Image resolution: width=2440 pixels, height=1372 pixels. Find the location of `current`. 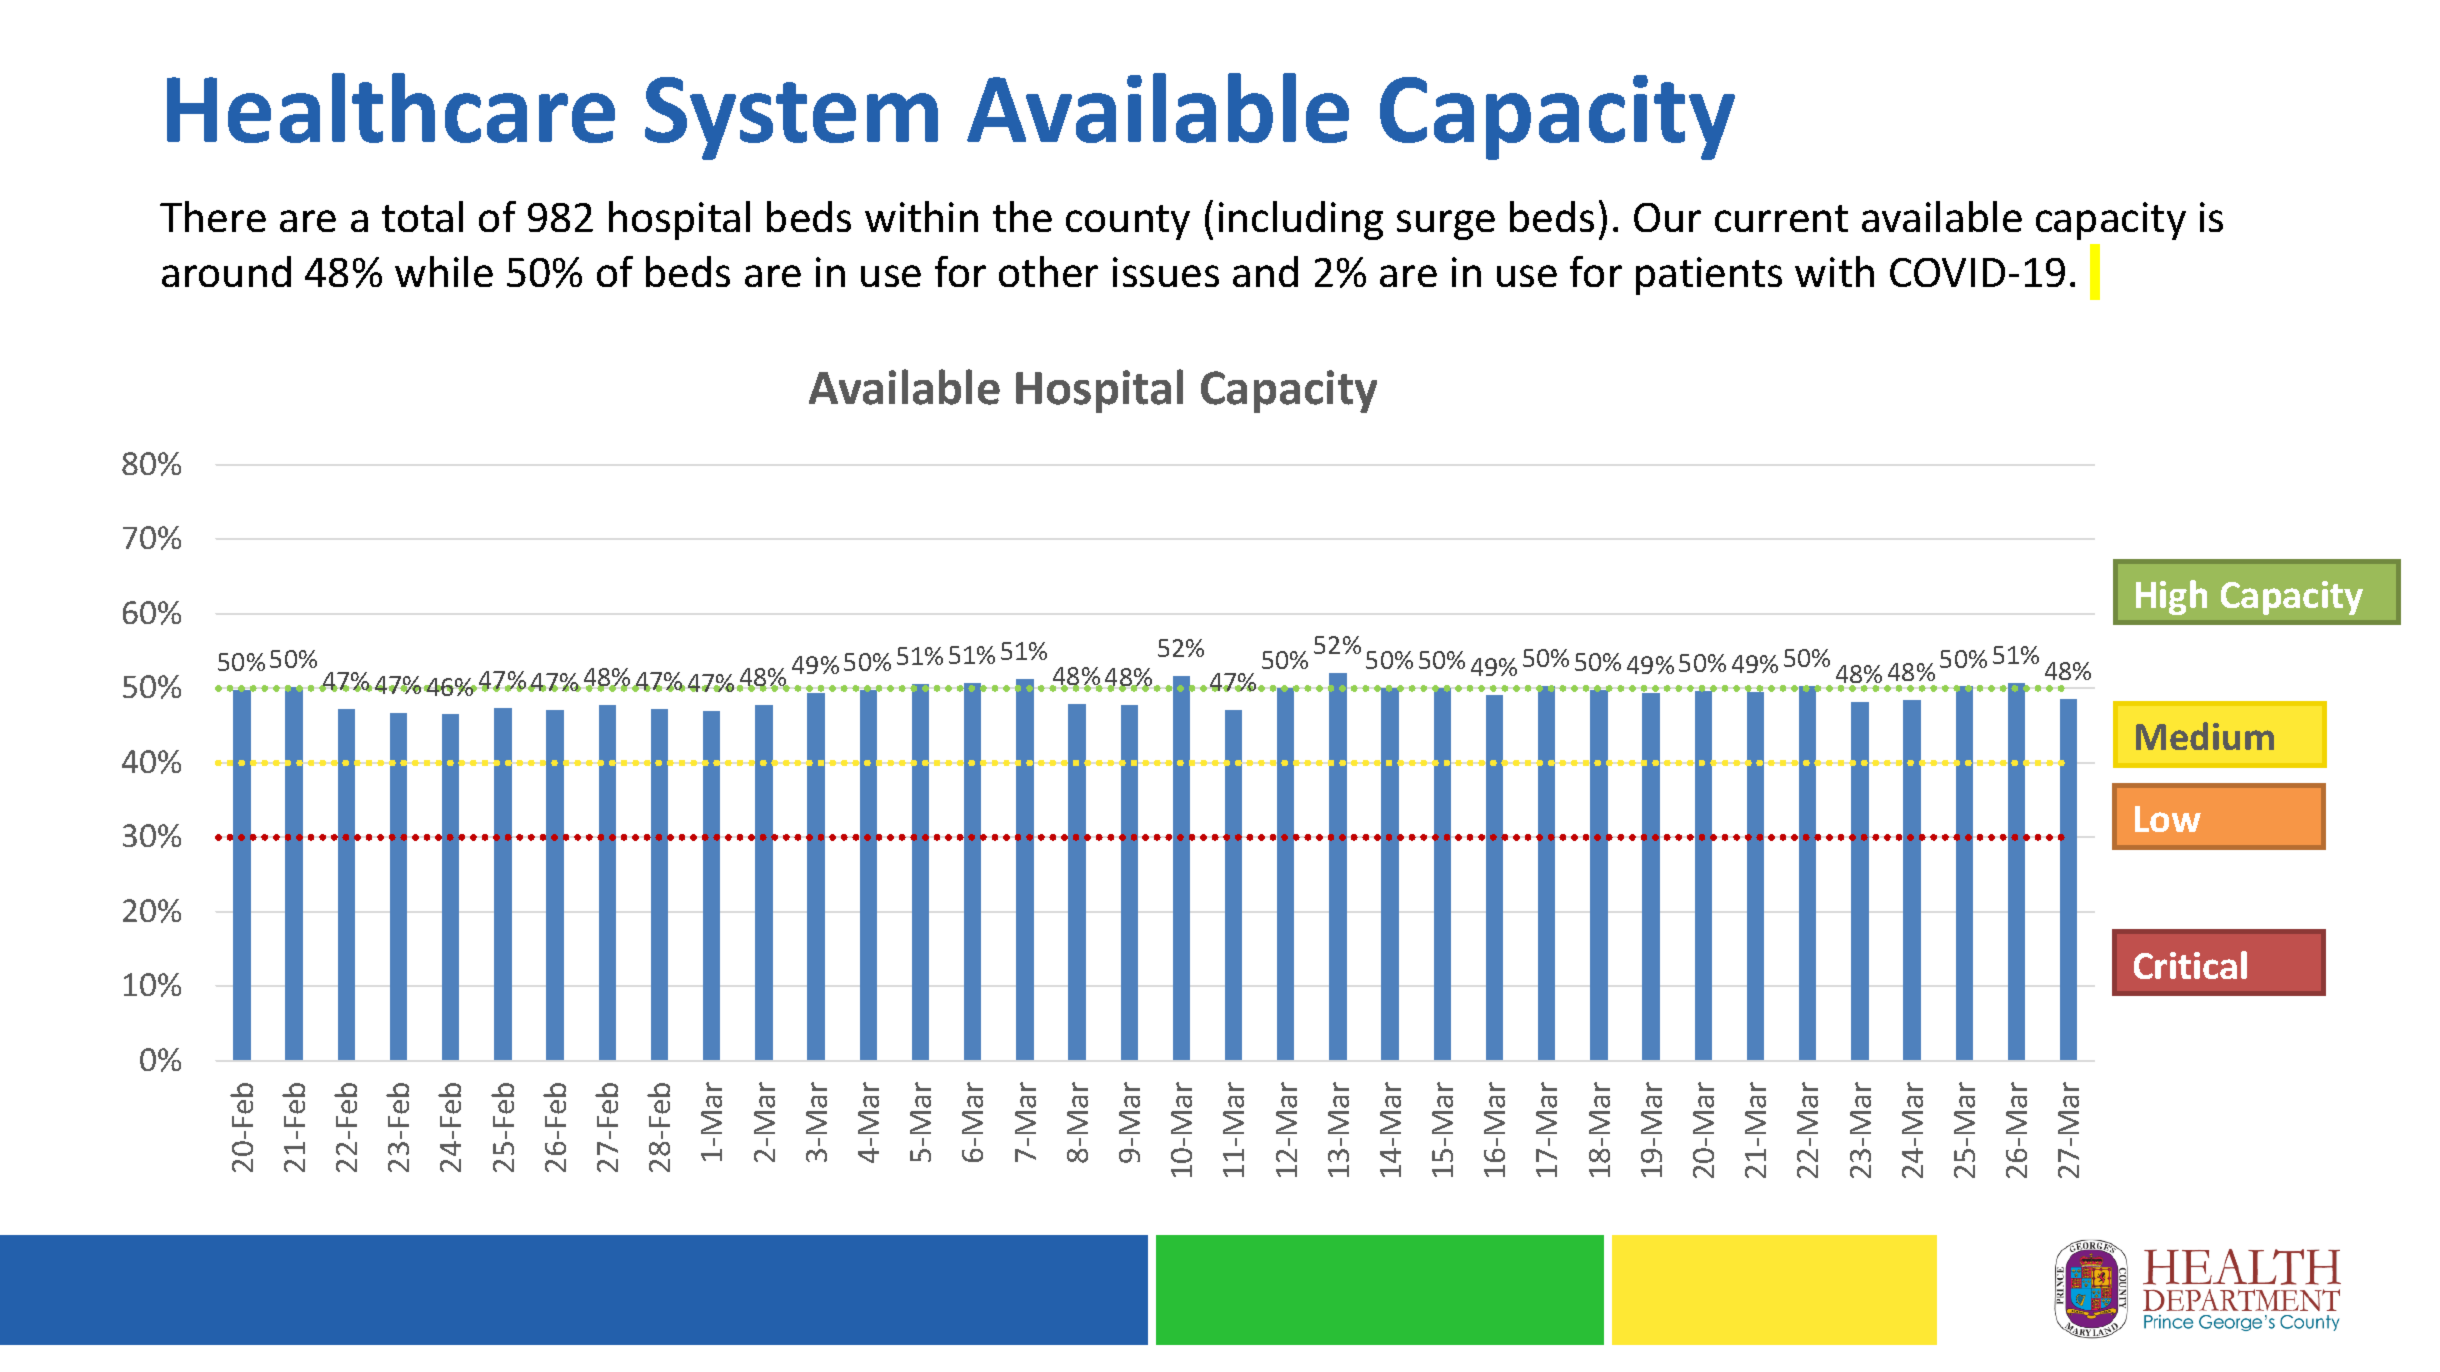

current is located at coordinates (1781, 218).
